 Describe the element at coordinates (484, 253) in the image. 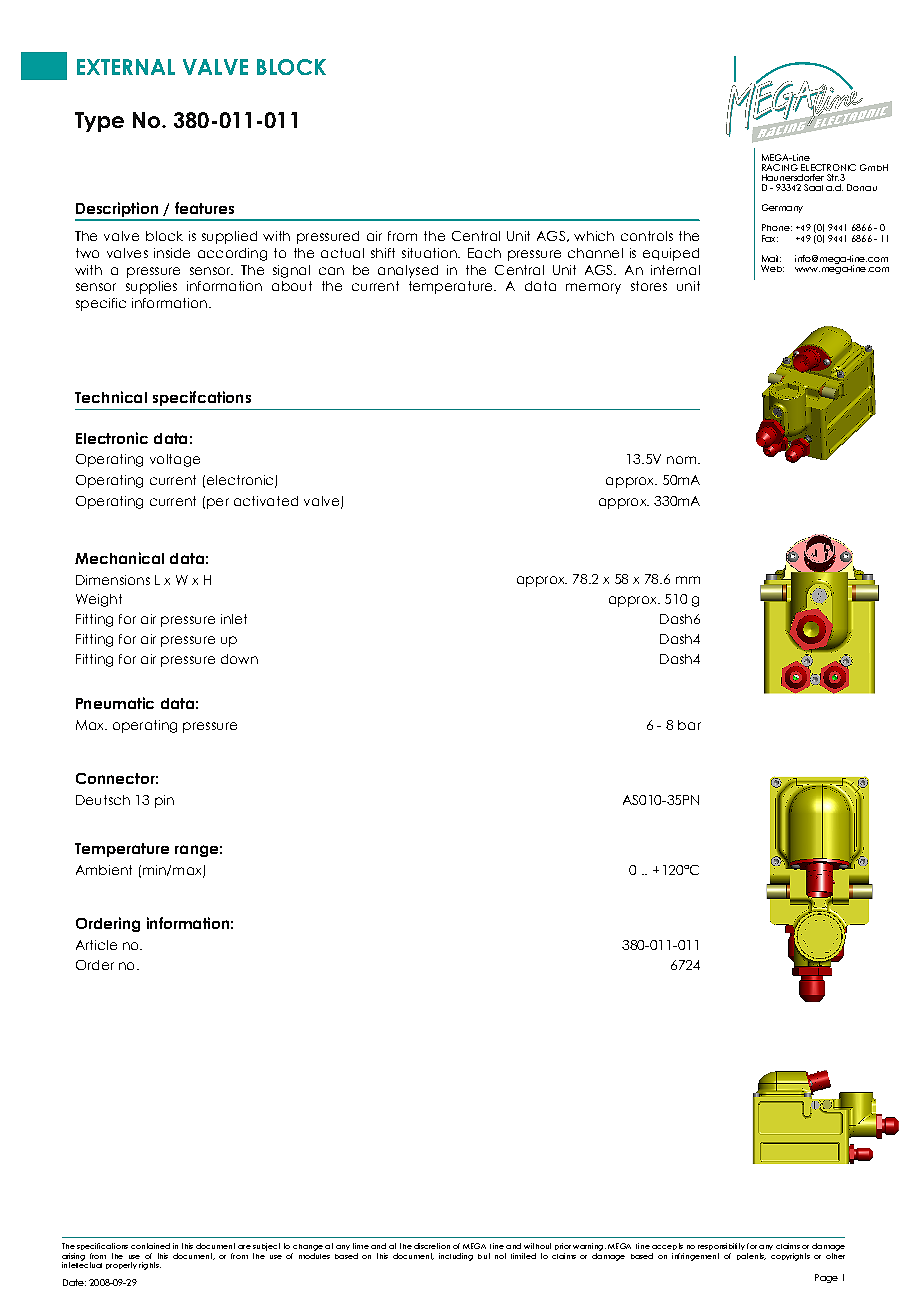

I see `Each` at that location.
